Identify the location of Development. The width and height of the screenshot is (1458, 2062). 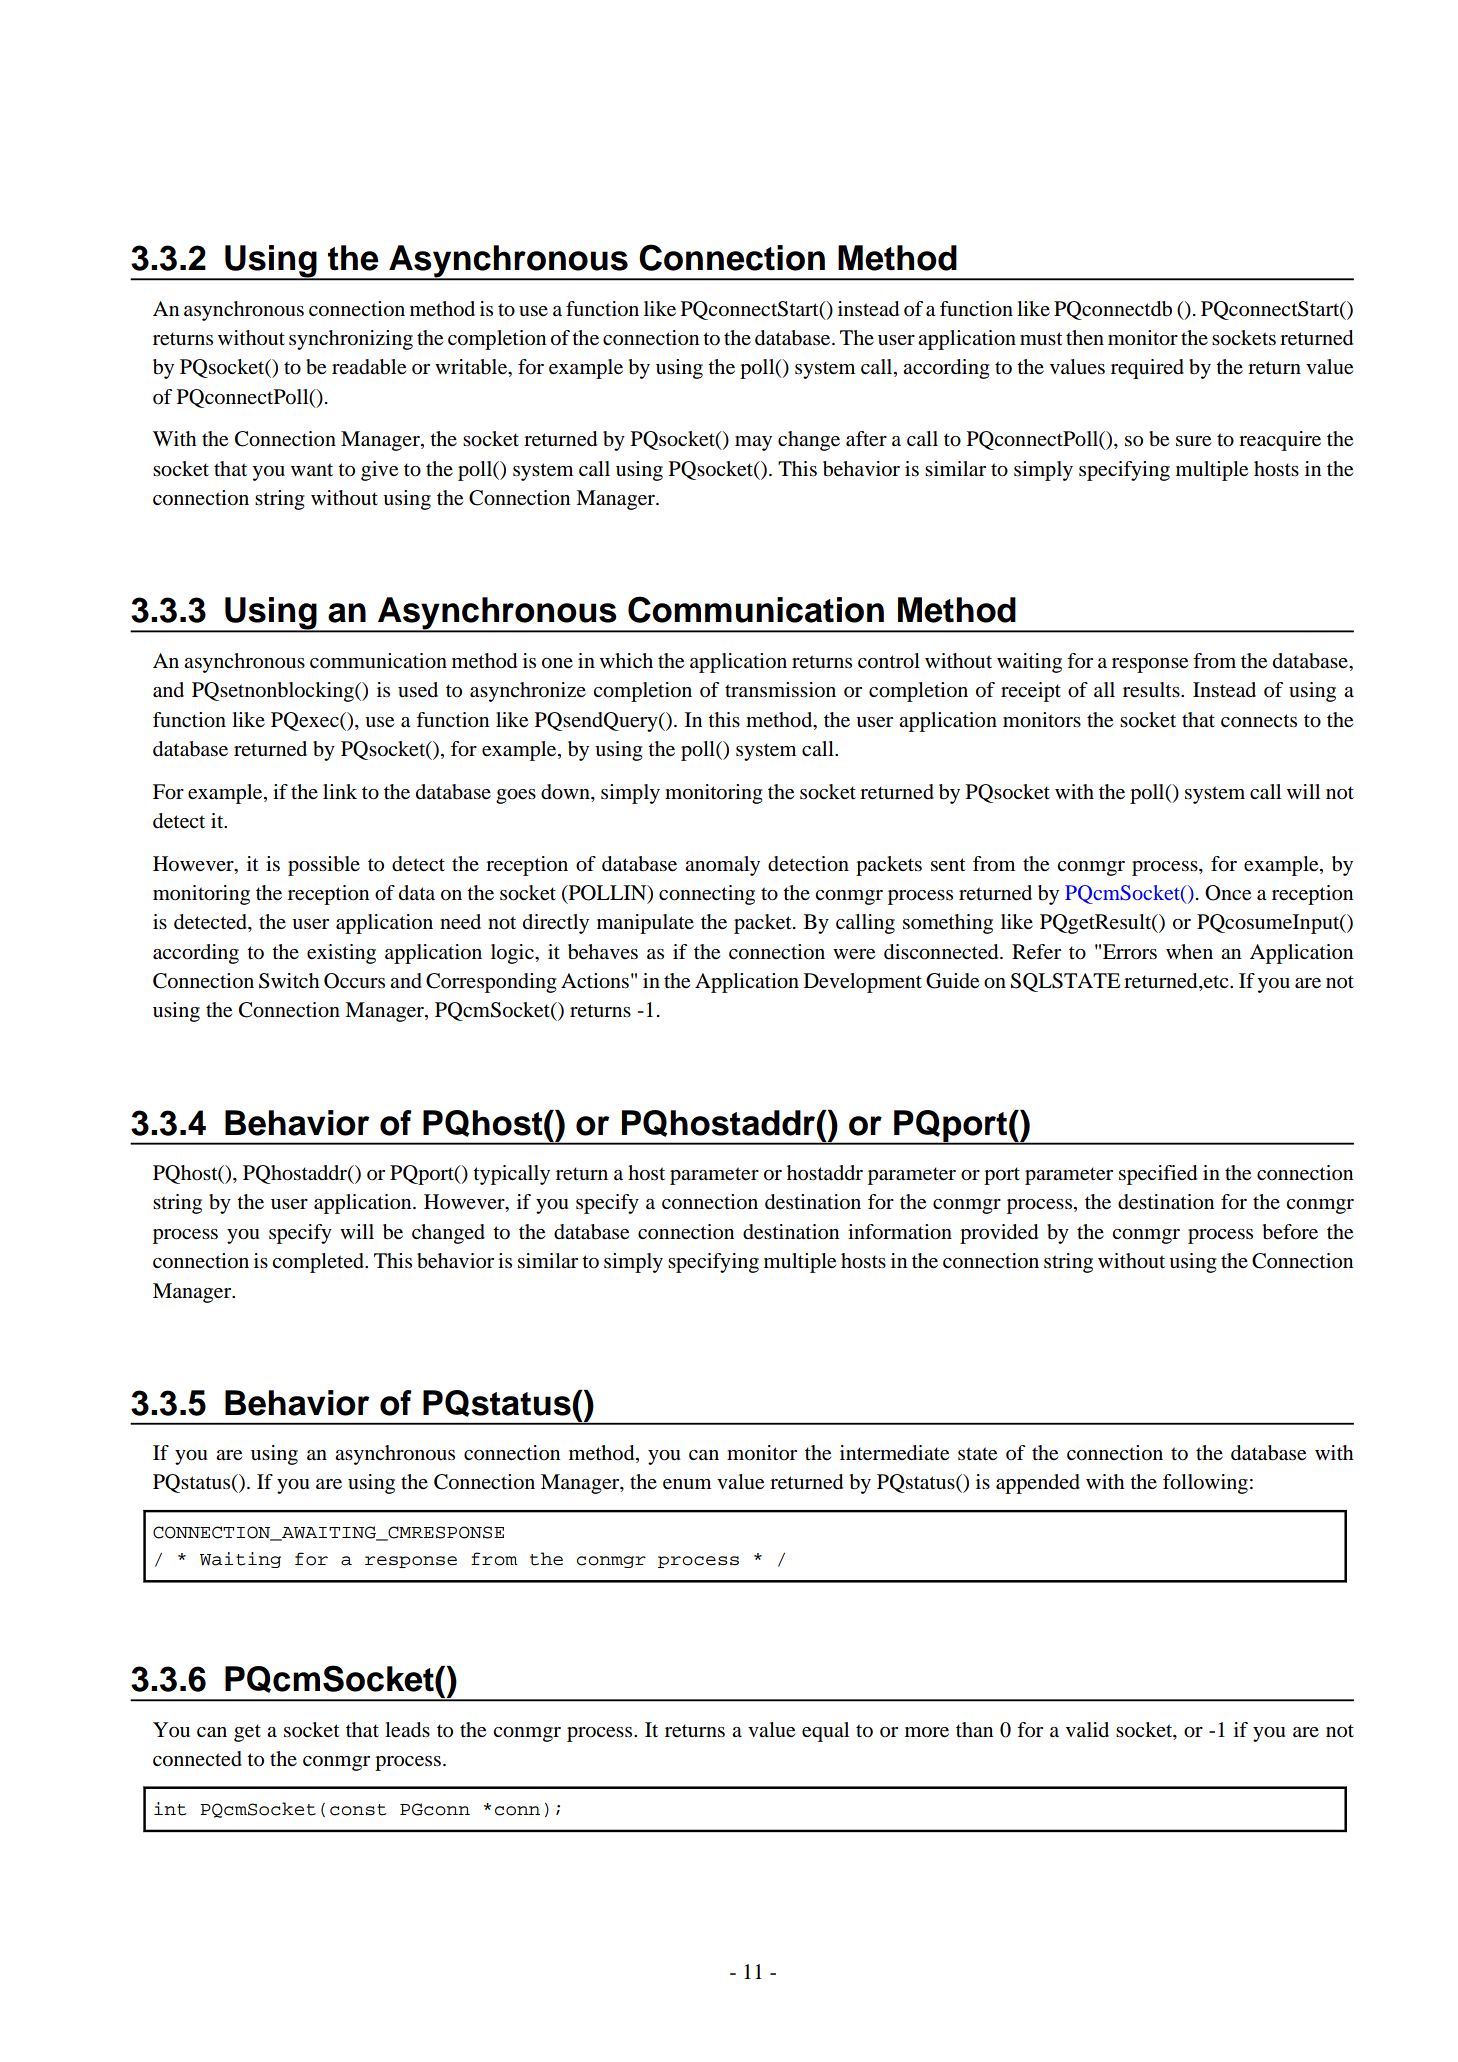
(863, 983).
